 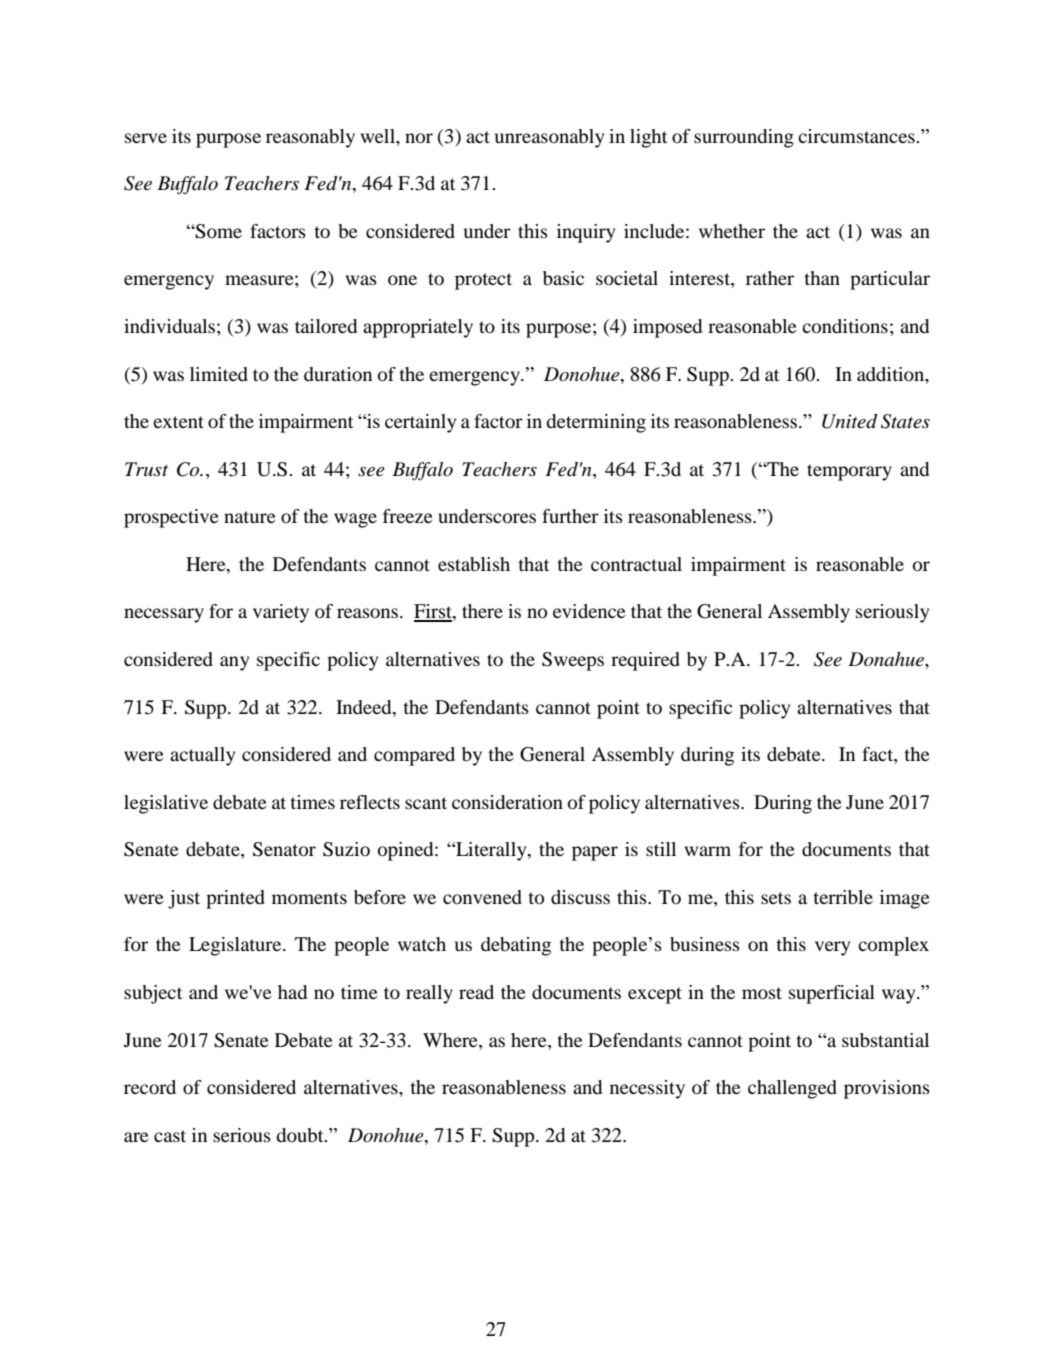 What do you see at coordinates (419, 138) in the document?
I see `nor` at bounding box center [419, 138].
